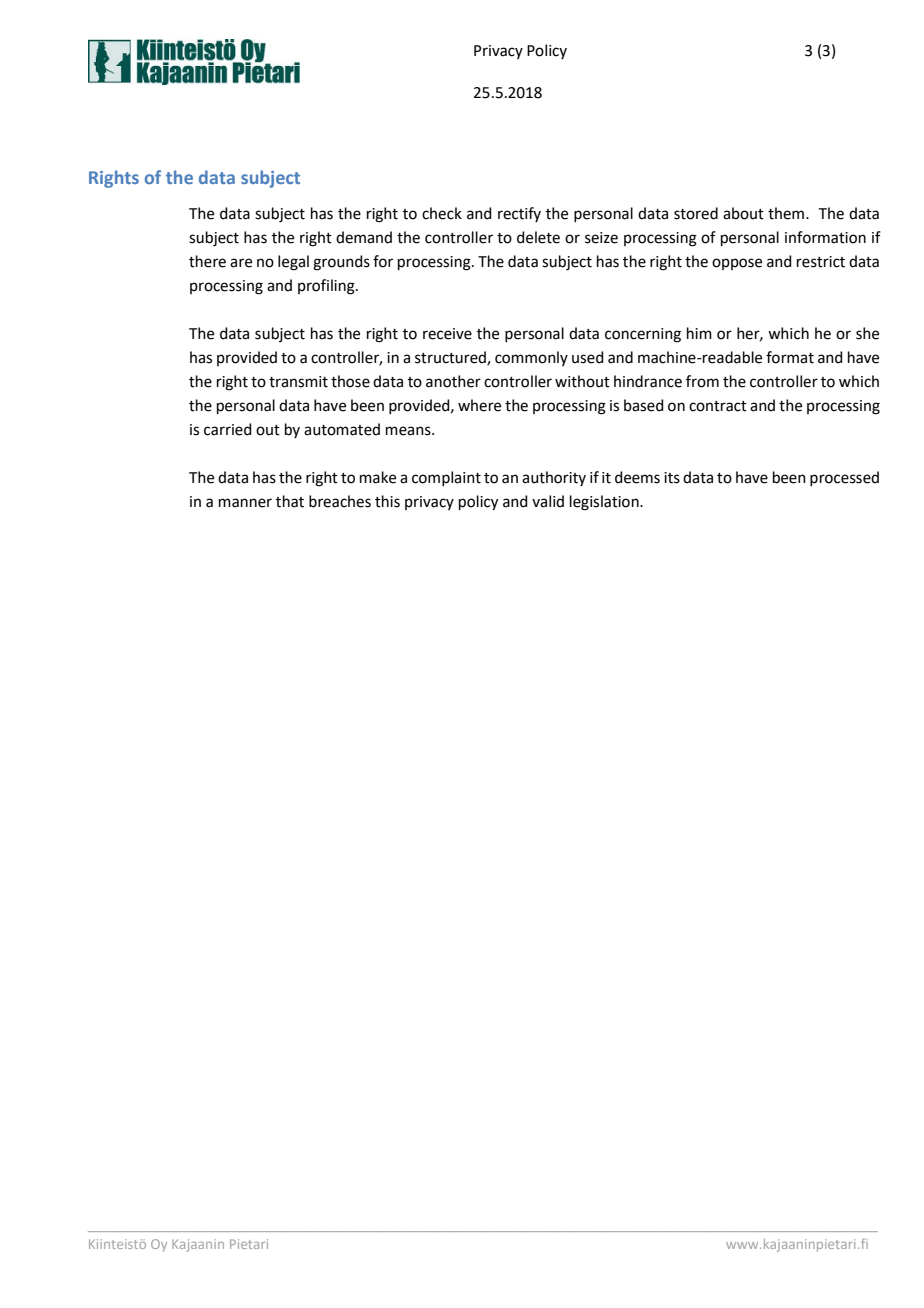 This screenshot has width=924, height=1308. Describe the element at coordinates (364, 237) in the screenshot. I see `demand` at that location.
